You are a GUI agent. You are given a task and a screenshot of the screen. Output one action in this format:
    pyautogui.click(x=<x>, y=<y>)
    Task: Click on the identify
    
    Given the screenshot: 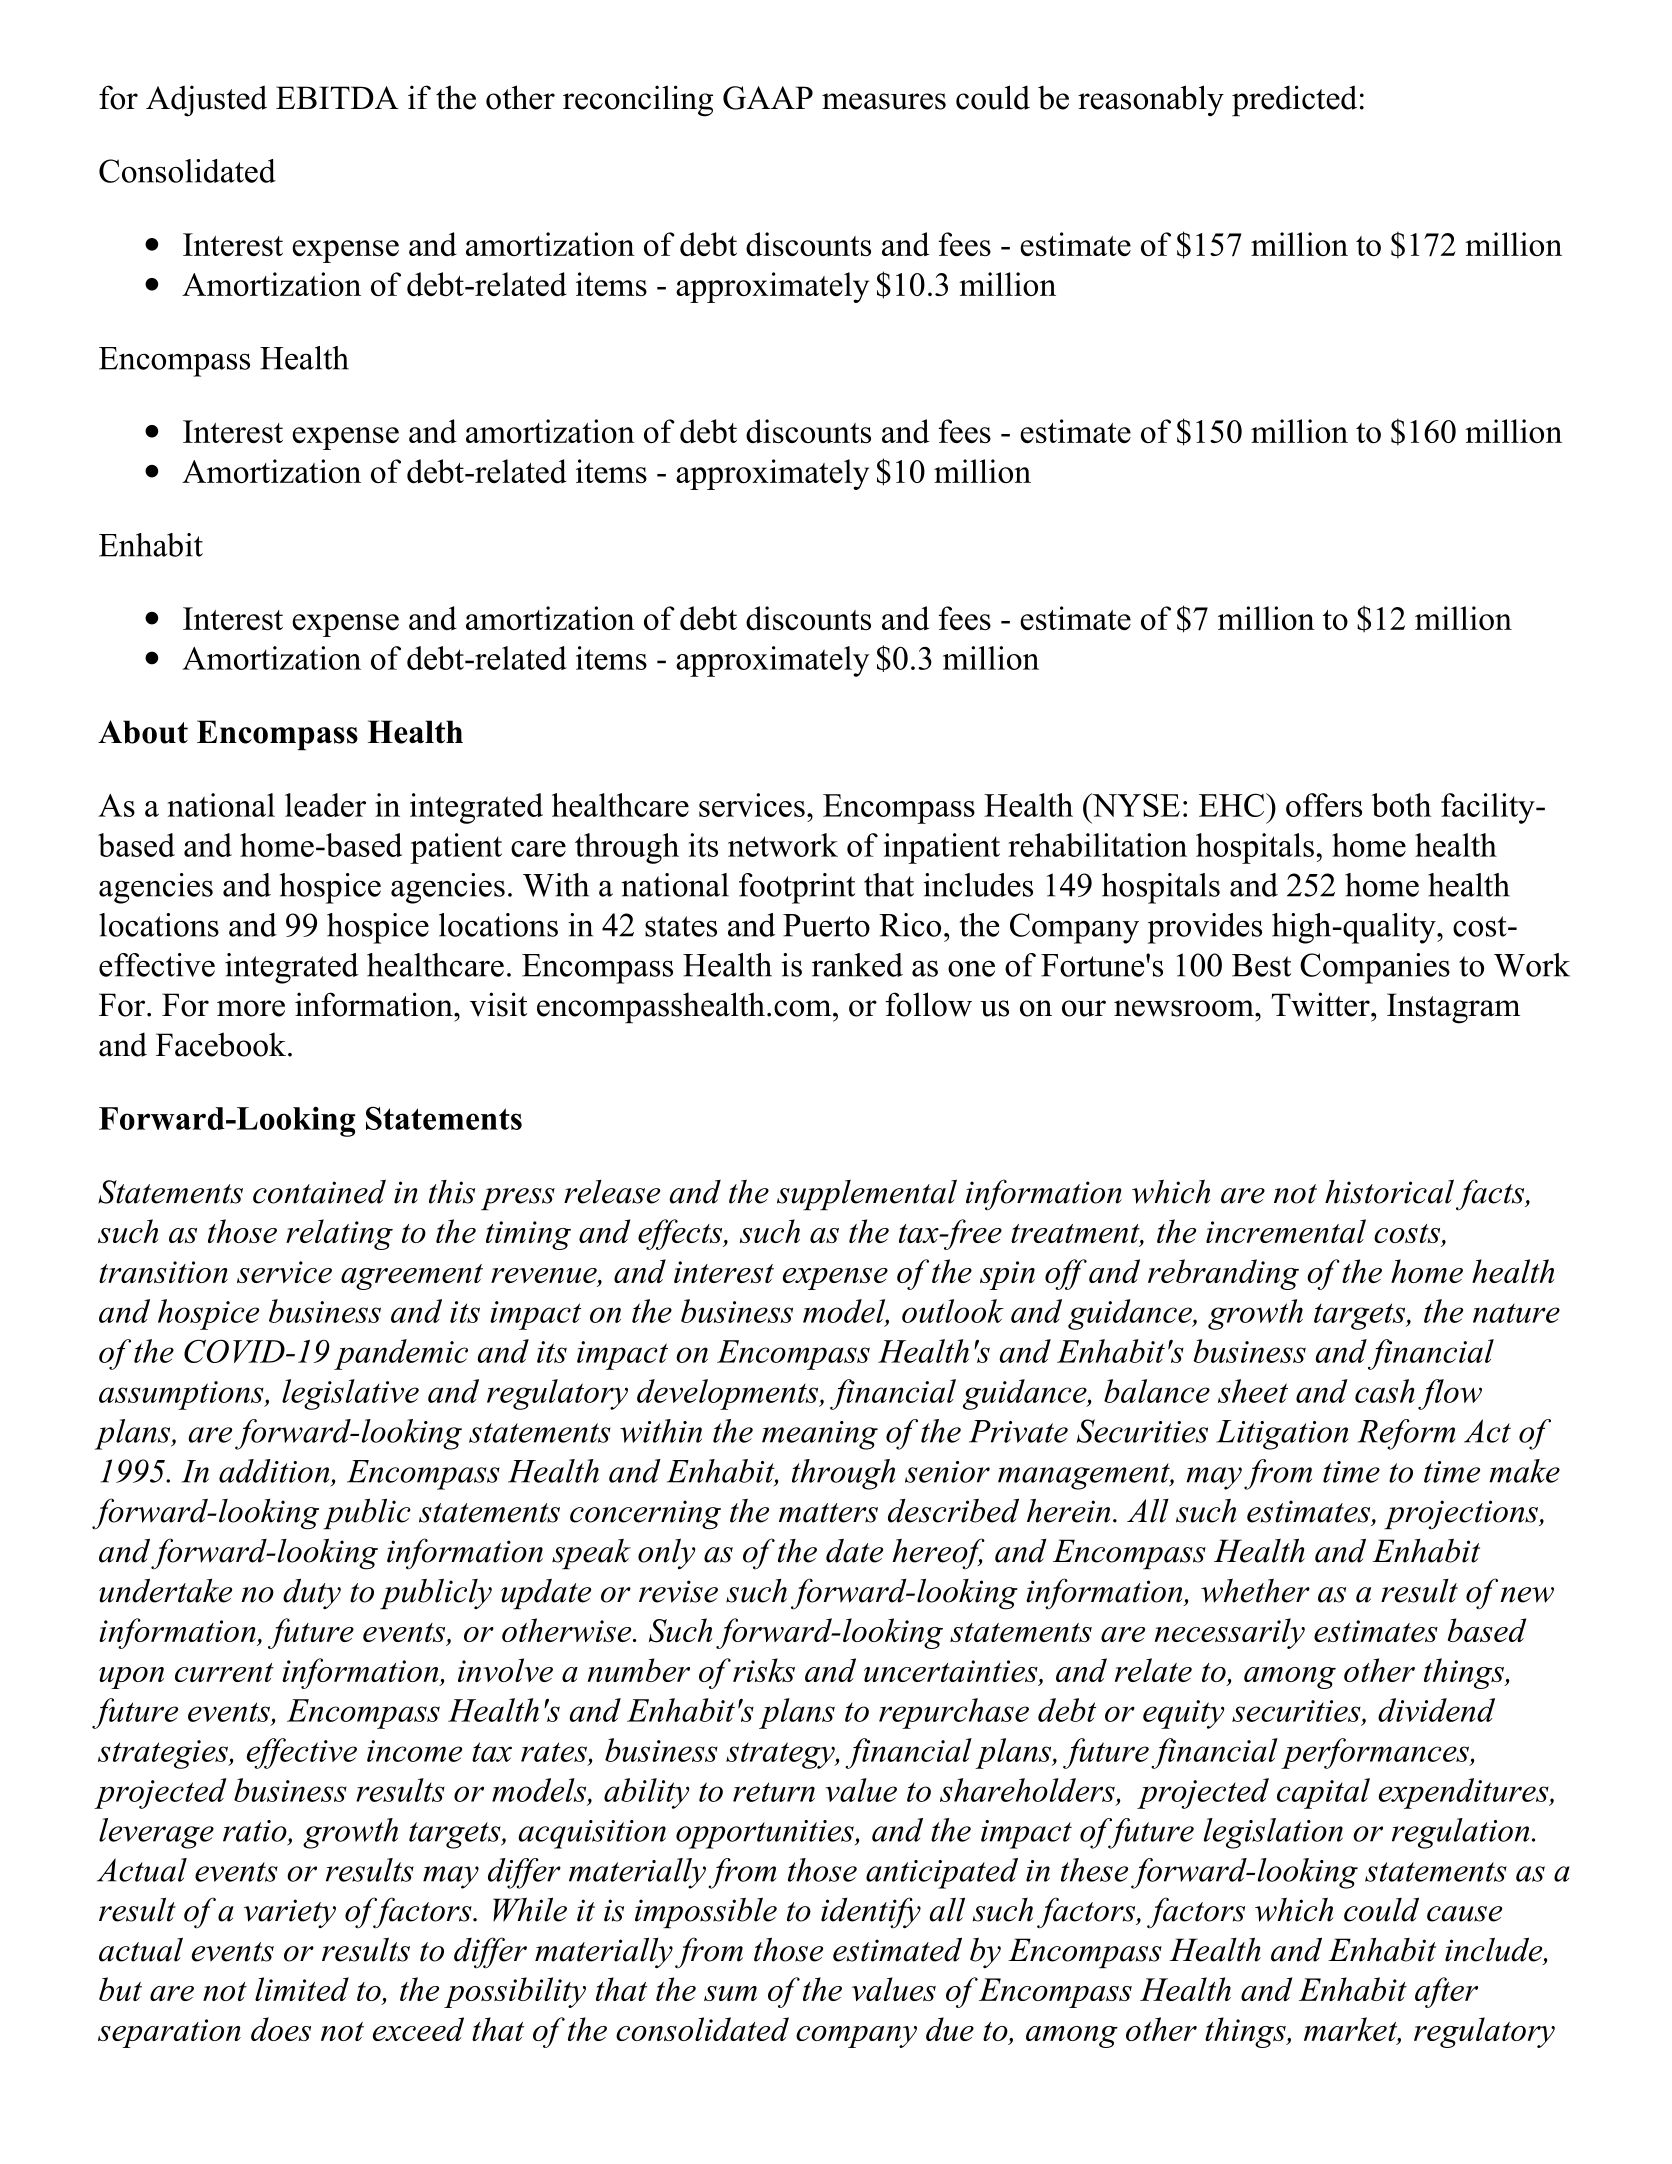 What is the action you would take?
    pyautogui.click(x=871, y=1913)
